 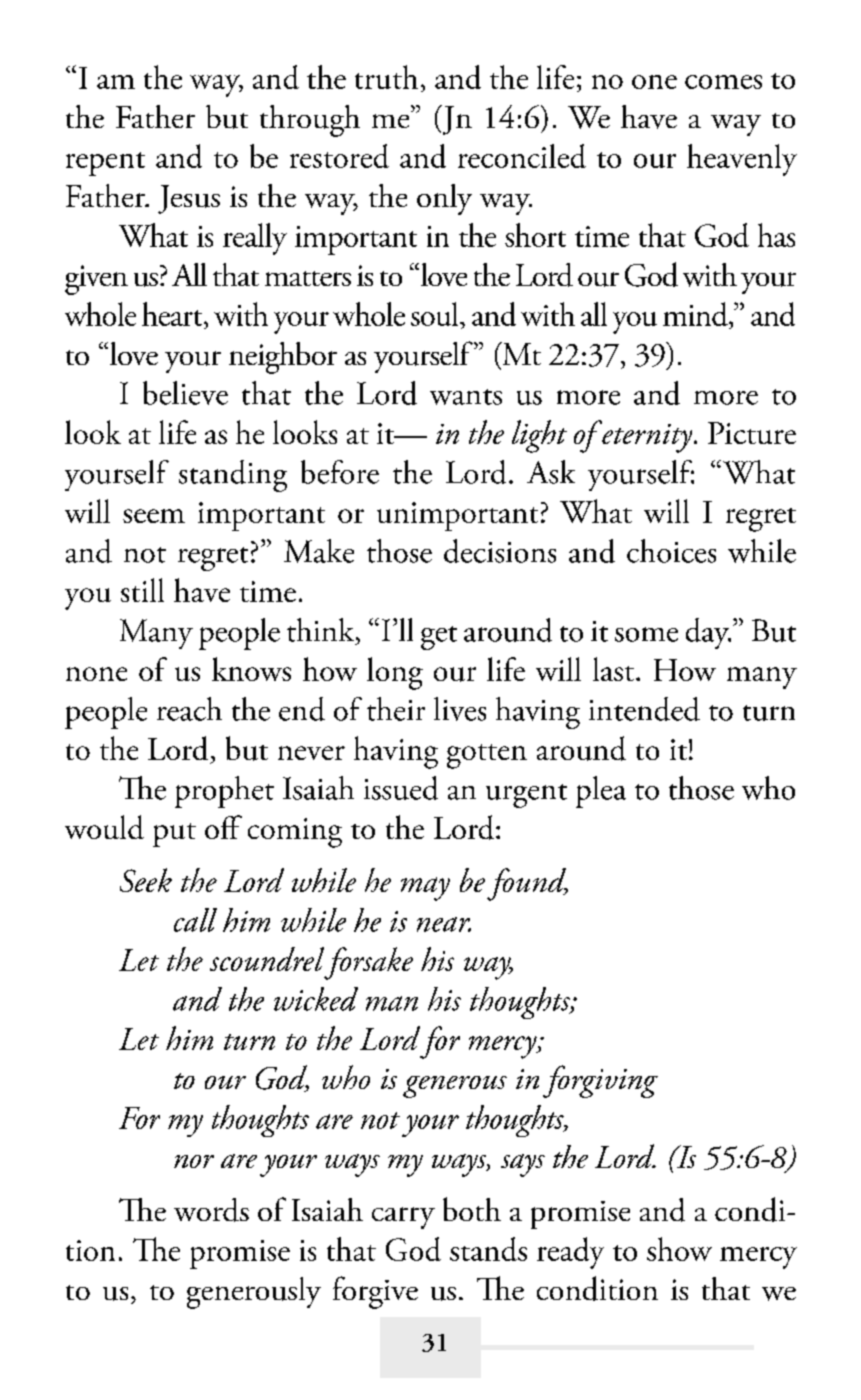 What do you see at coordinates (679, 1249) in the screenshot?
I see `show` at bounding box center [679, 1249].
